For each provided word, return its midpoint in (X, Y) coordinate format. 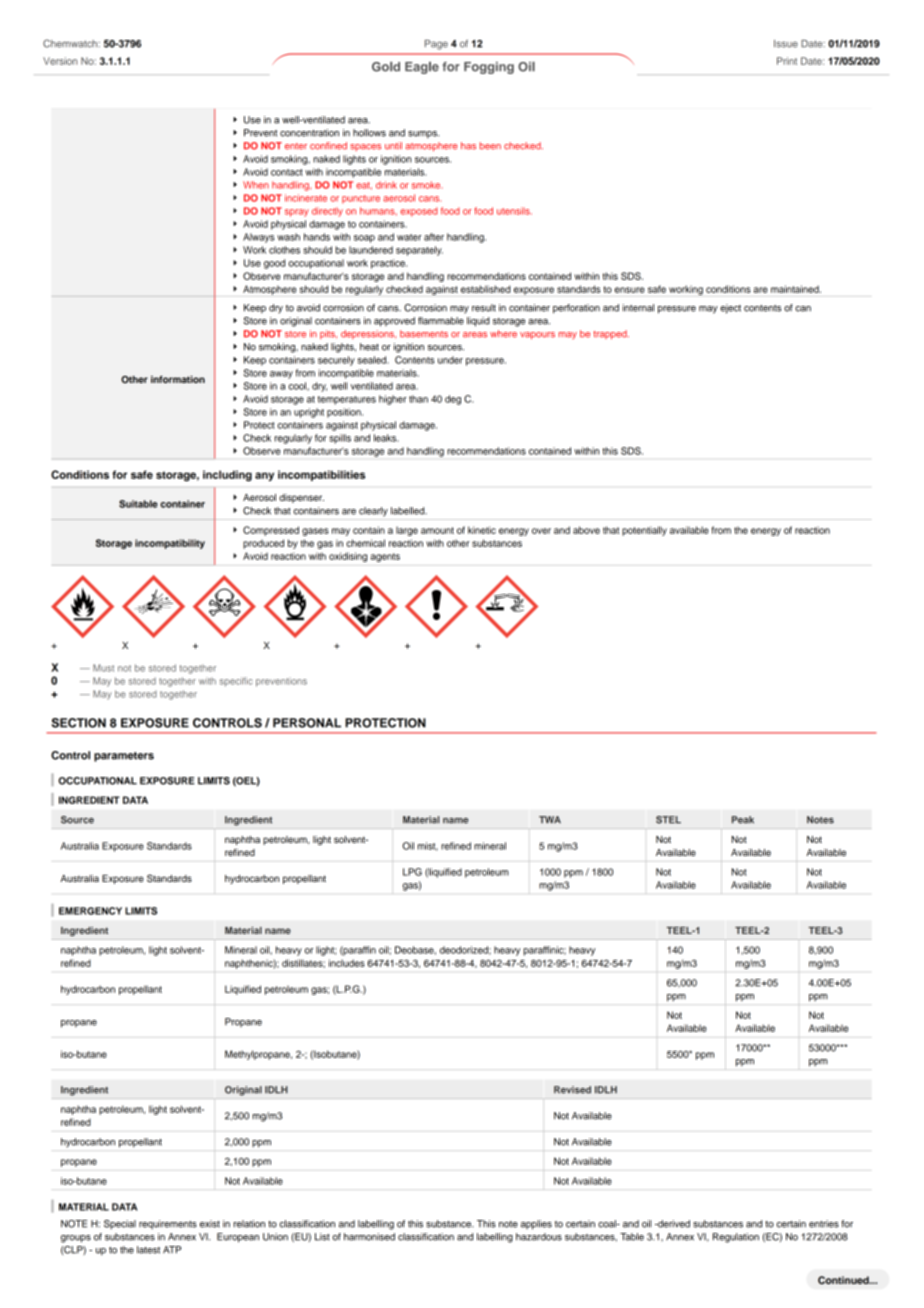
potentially (644, 531)
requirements (168, 1224)
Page (436, 45)
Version (60, 61)
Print (787, 61)
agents (385, 557)
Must (103, 668)
